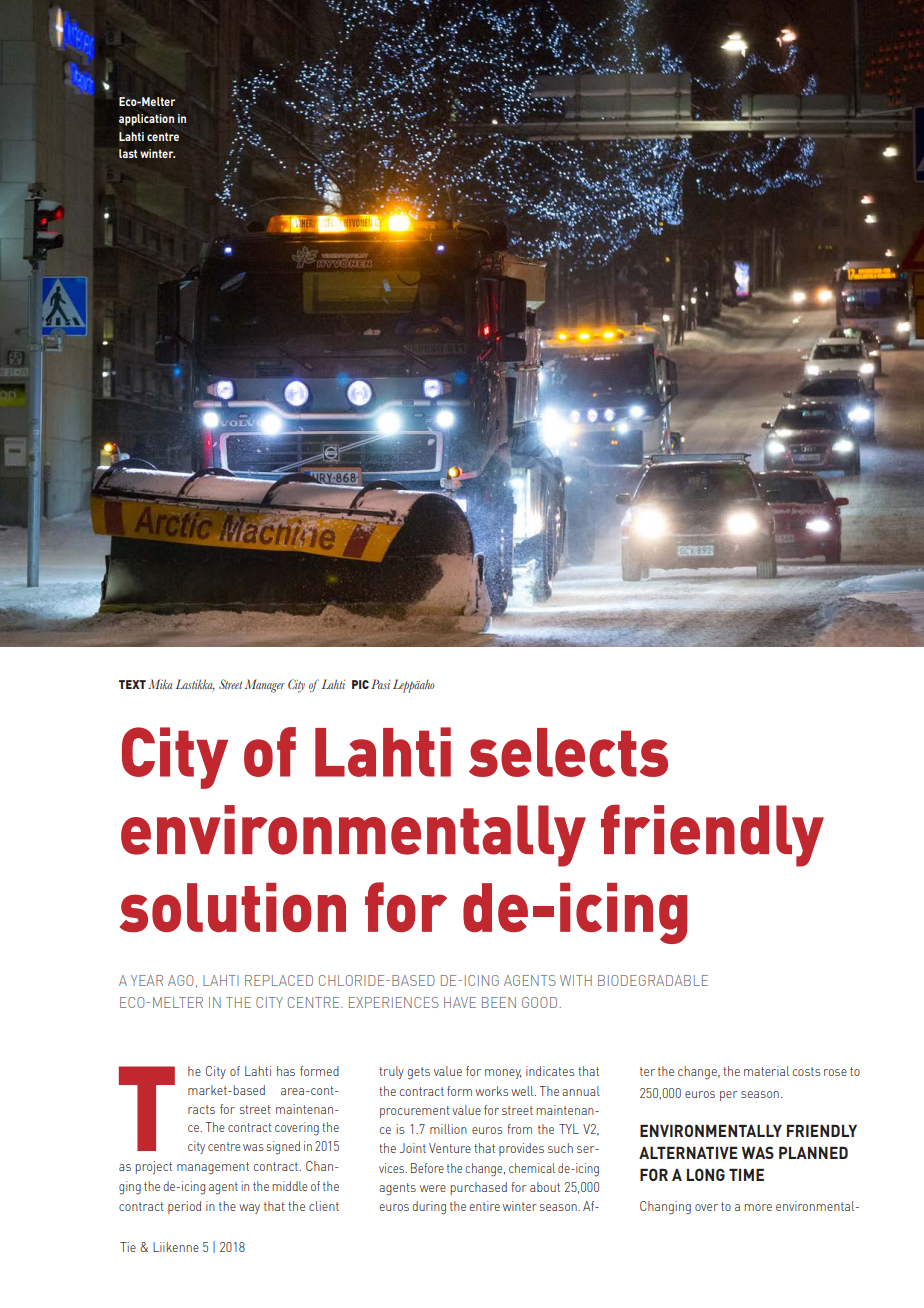 The width and height of the image is (924, 1308). I want to click on period, so click(184, 1207).
